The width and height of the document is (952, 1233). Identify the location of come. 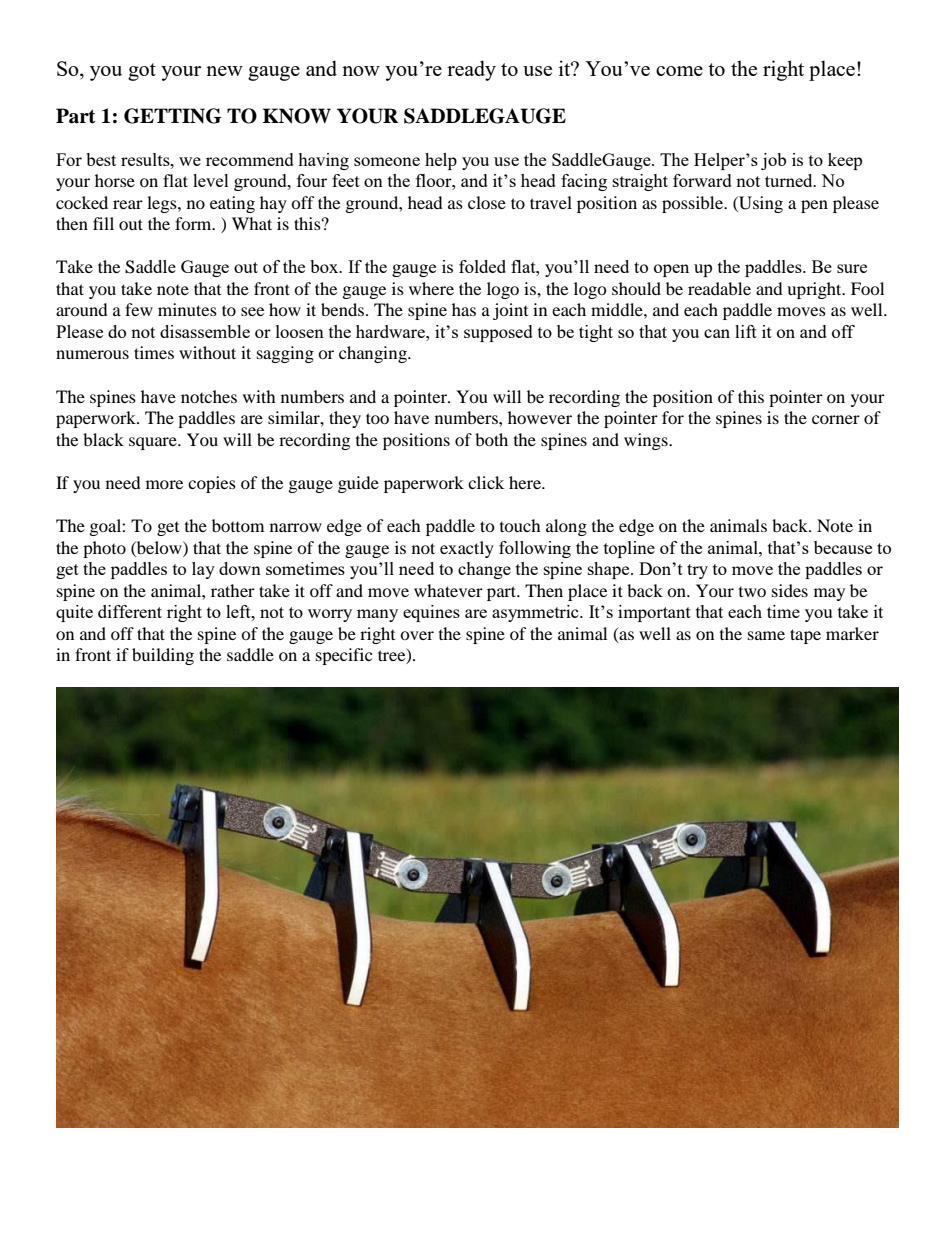
(679, 71).
